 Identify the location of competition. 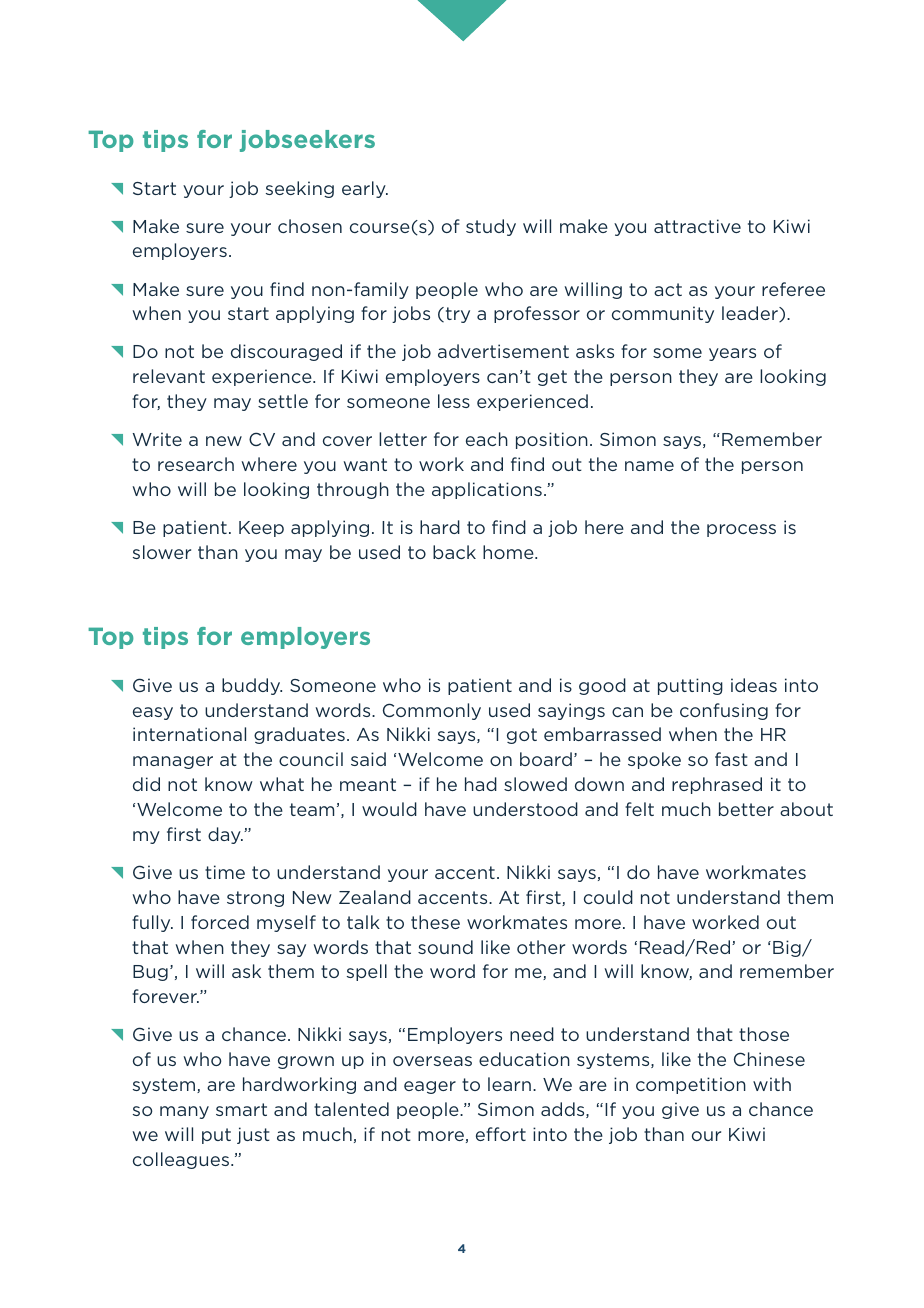
(691, 1085).
